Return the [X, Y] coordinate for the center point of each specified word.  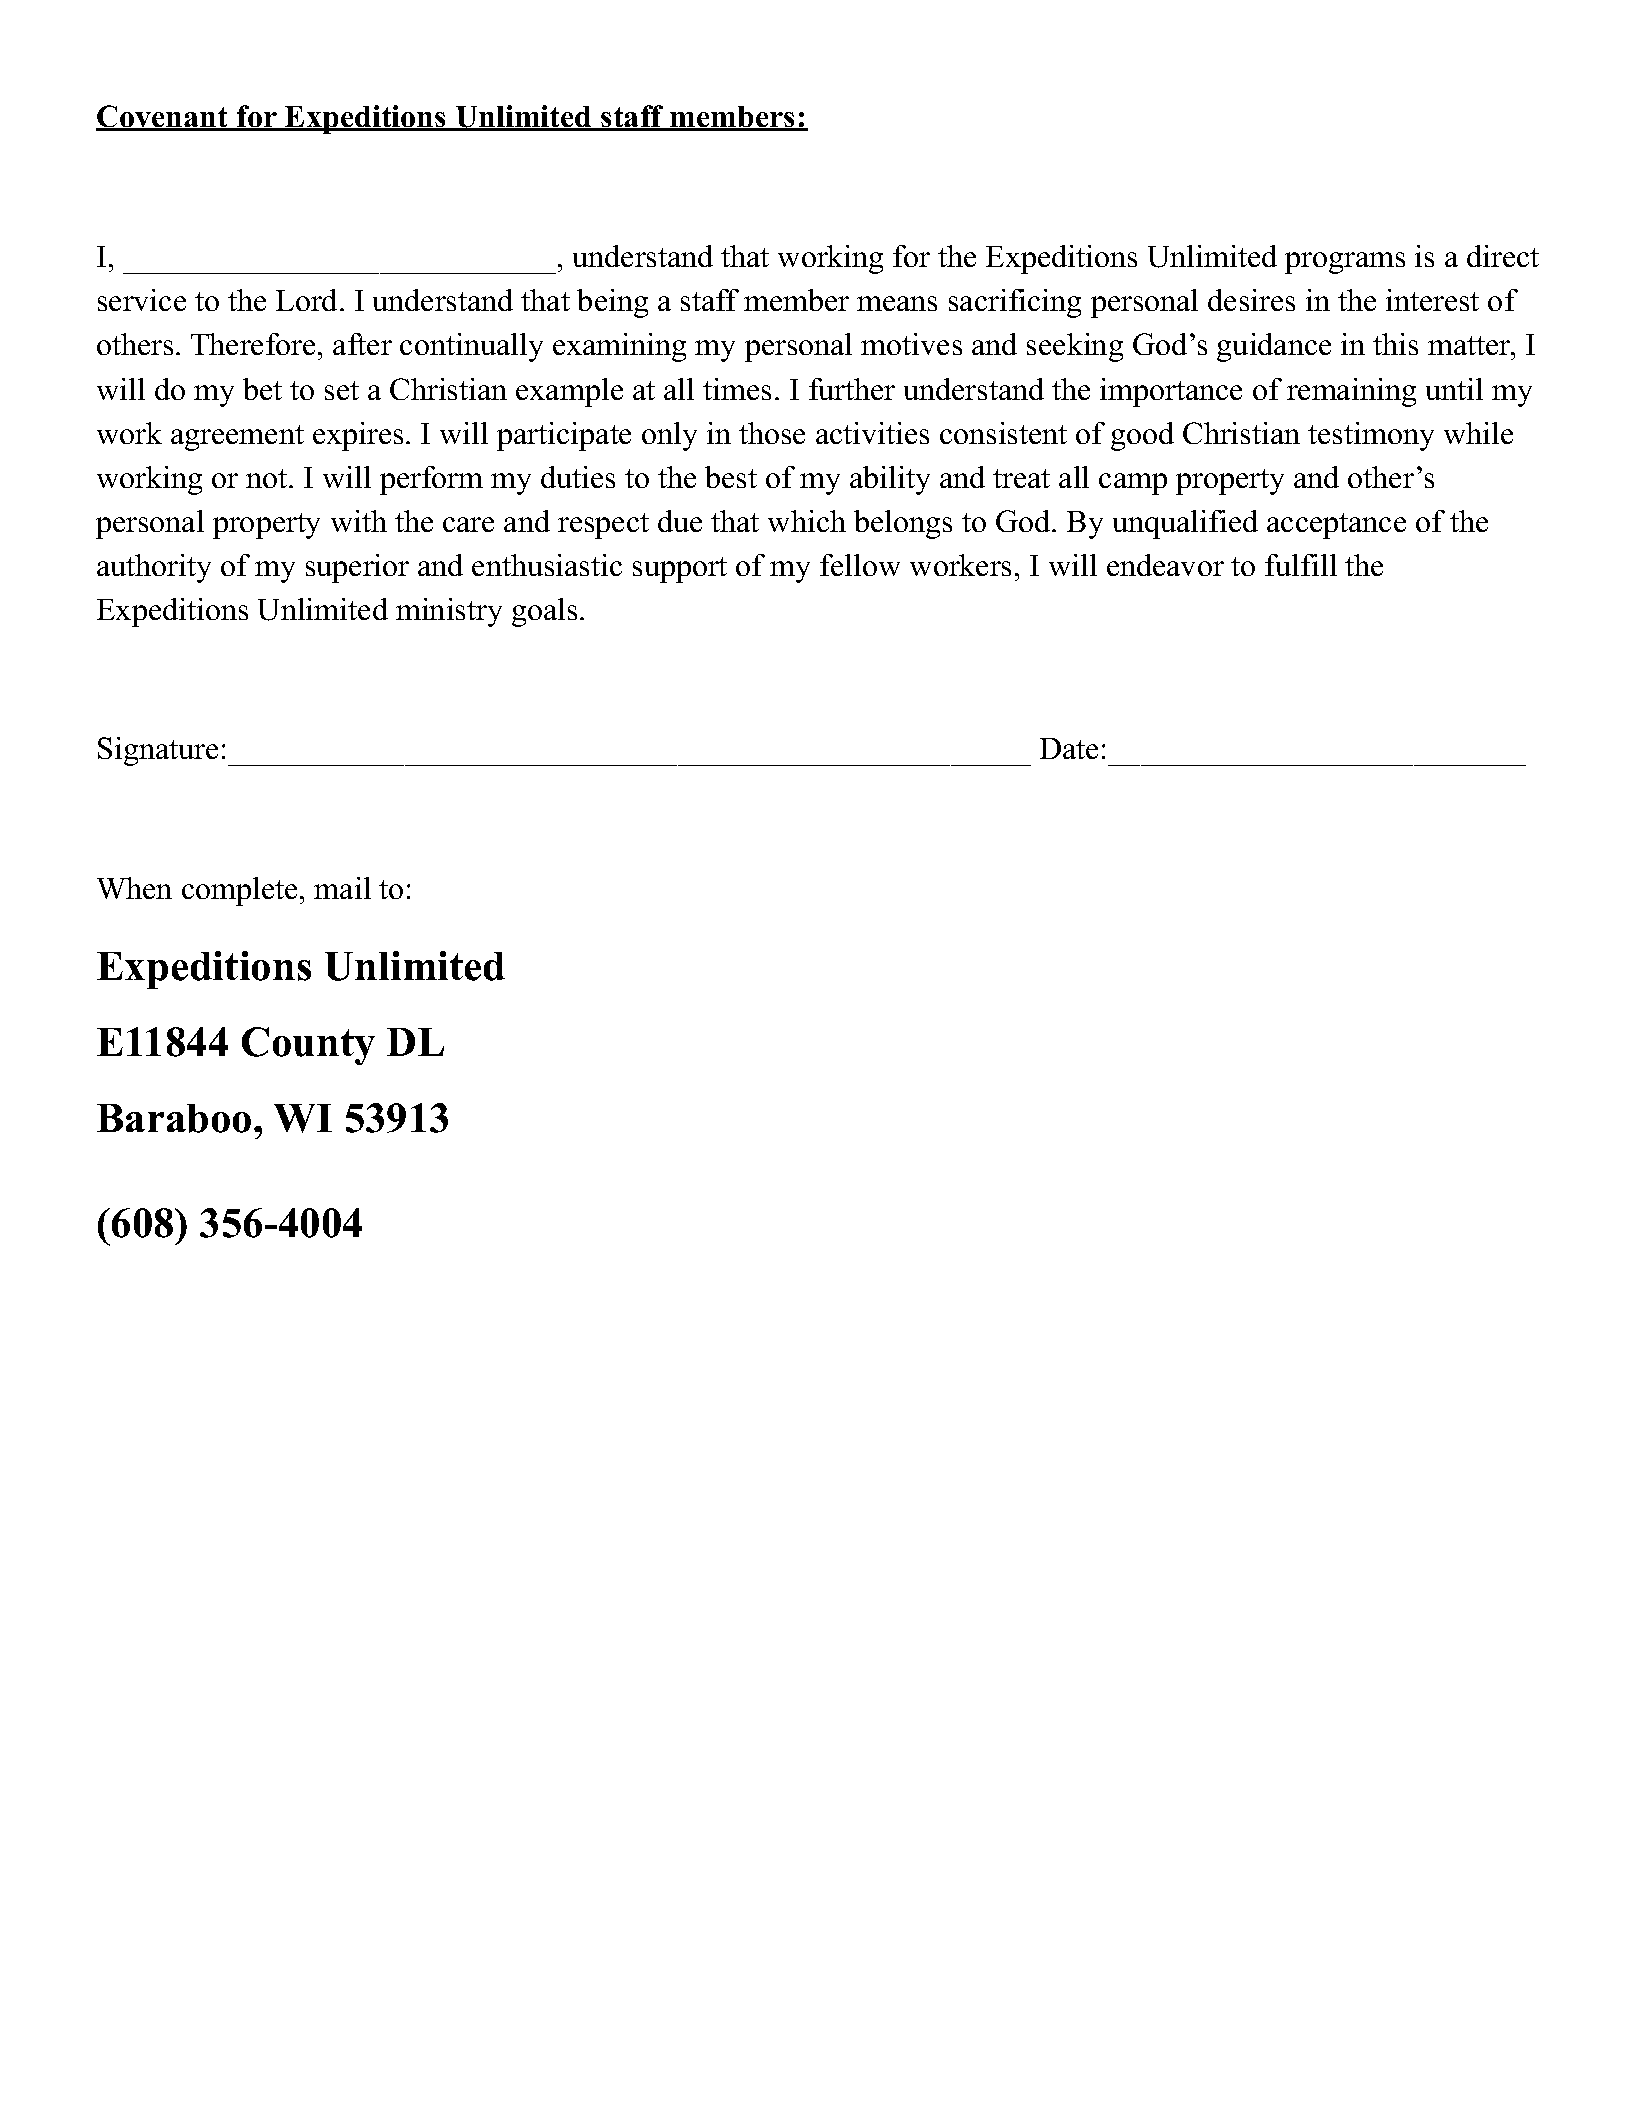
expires [358, 436]
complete [239, 891]
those [772, 433]
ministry [449, 612]
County [308, 1046]
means [897, 303]
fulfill [1301, 565]
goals [544, 612]
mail [342, 888]
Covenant [163, 117]
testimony [1371, 436]
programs [1345, 263]
